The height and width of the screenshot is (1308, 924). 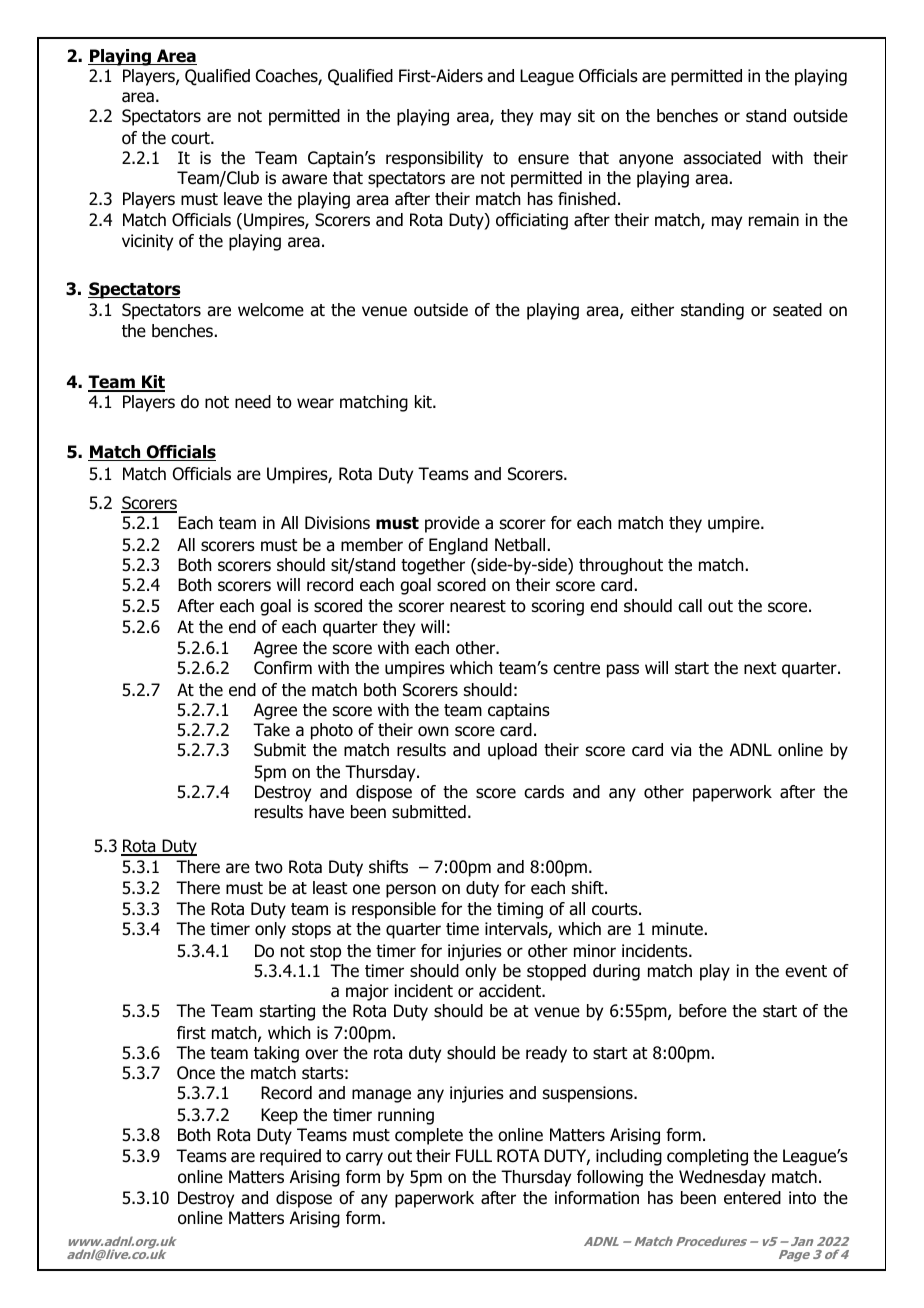 I want to click on timing, so click(x=520, y=910).
